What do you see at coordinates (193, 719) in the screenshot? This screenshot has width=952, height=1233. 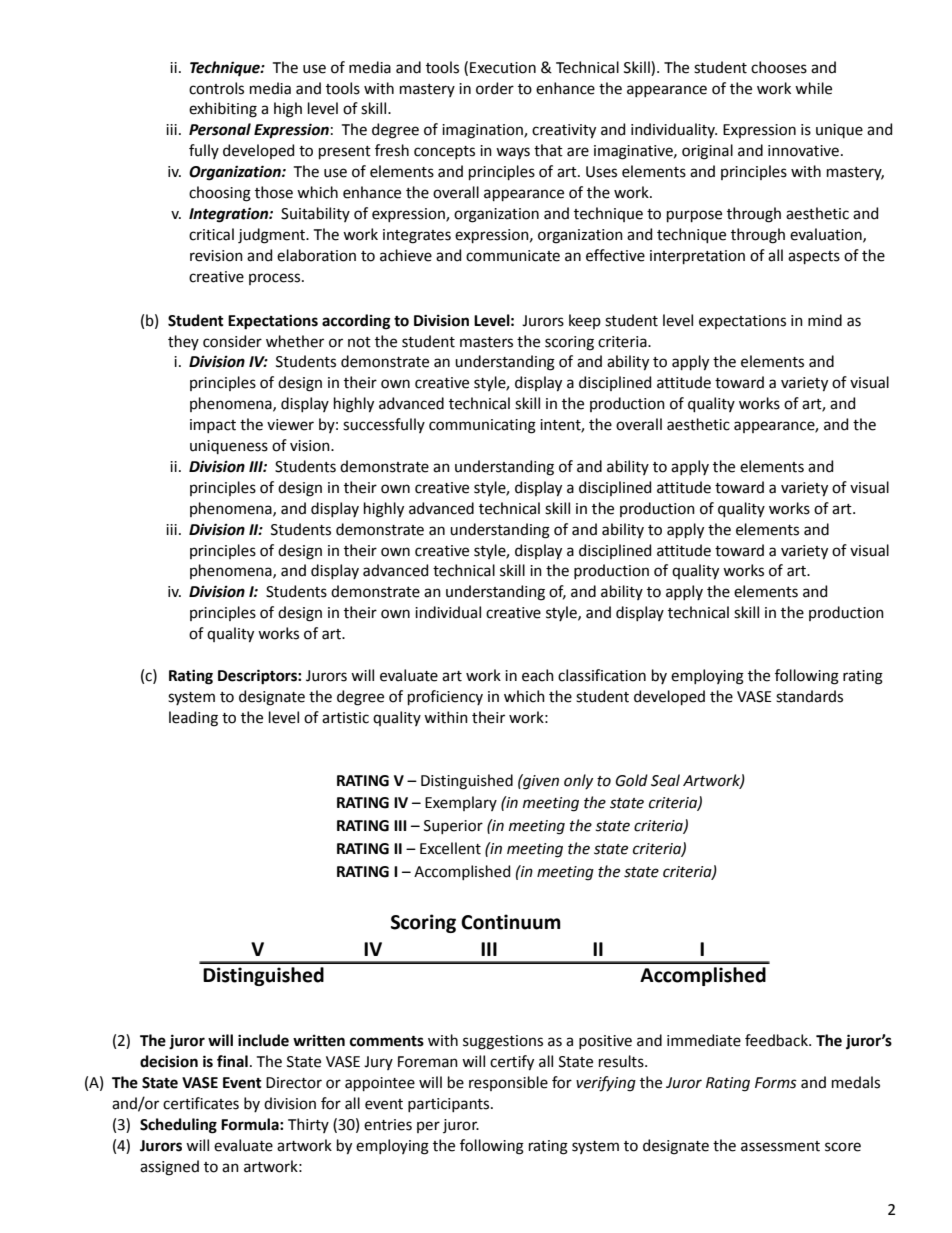 I see `leading` at bounding box center [193, 719].
